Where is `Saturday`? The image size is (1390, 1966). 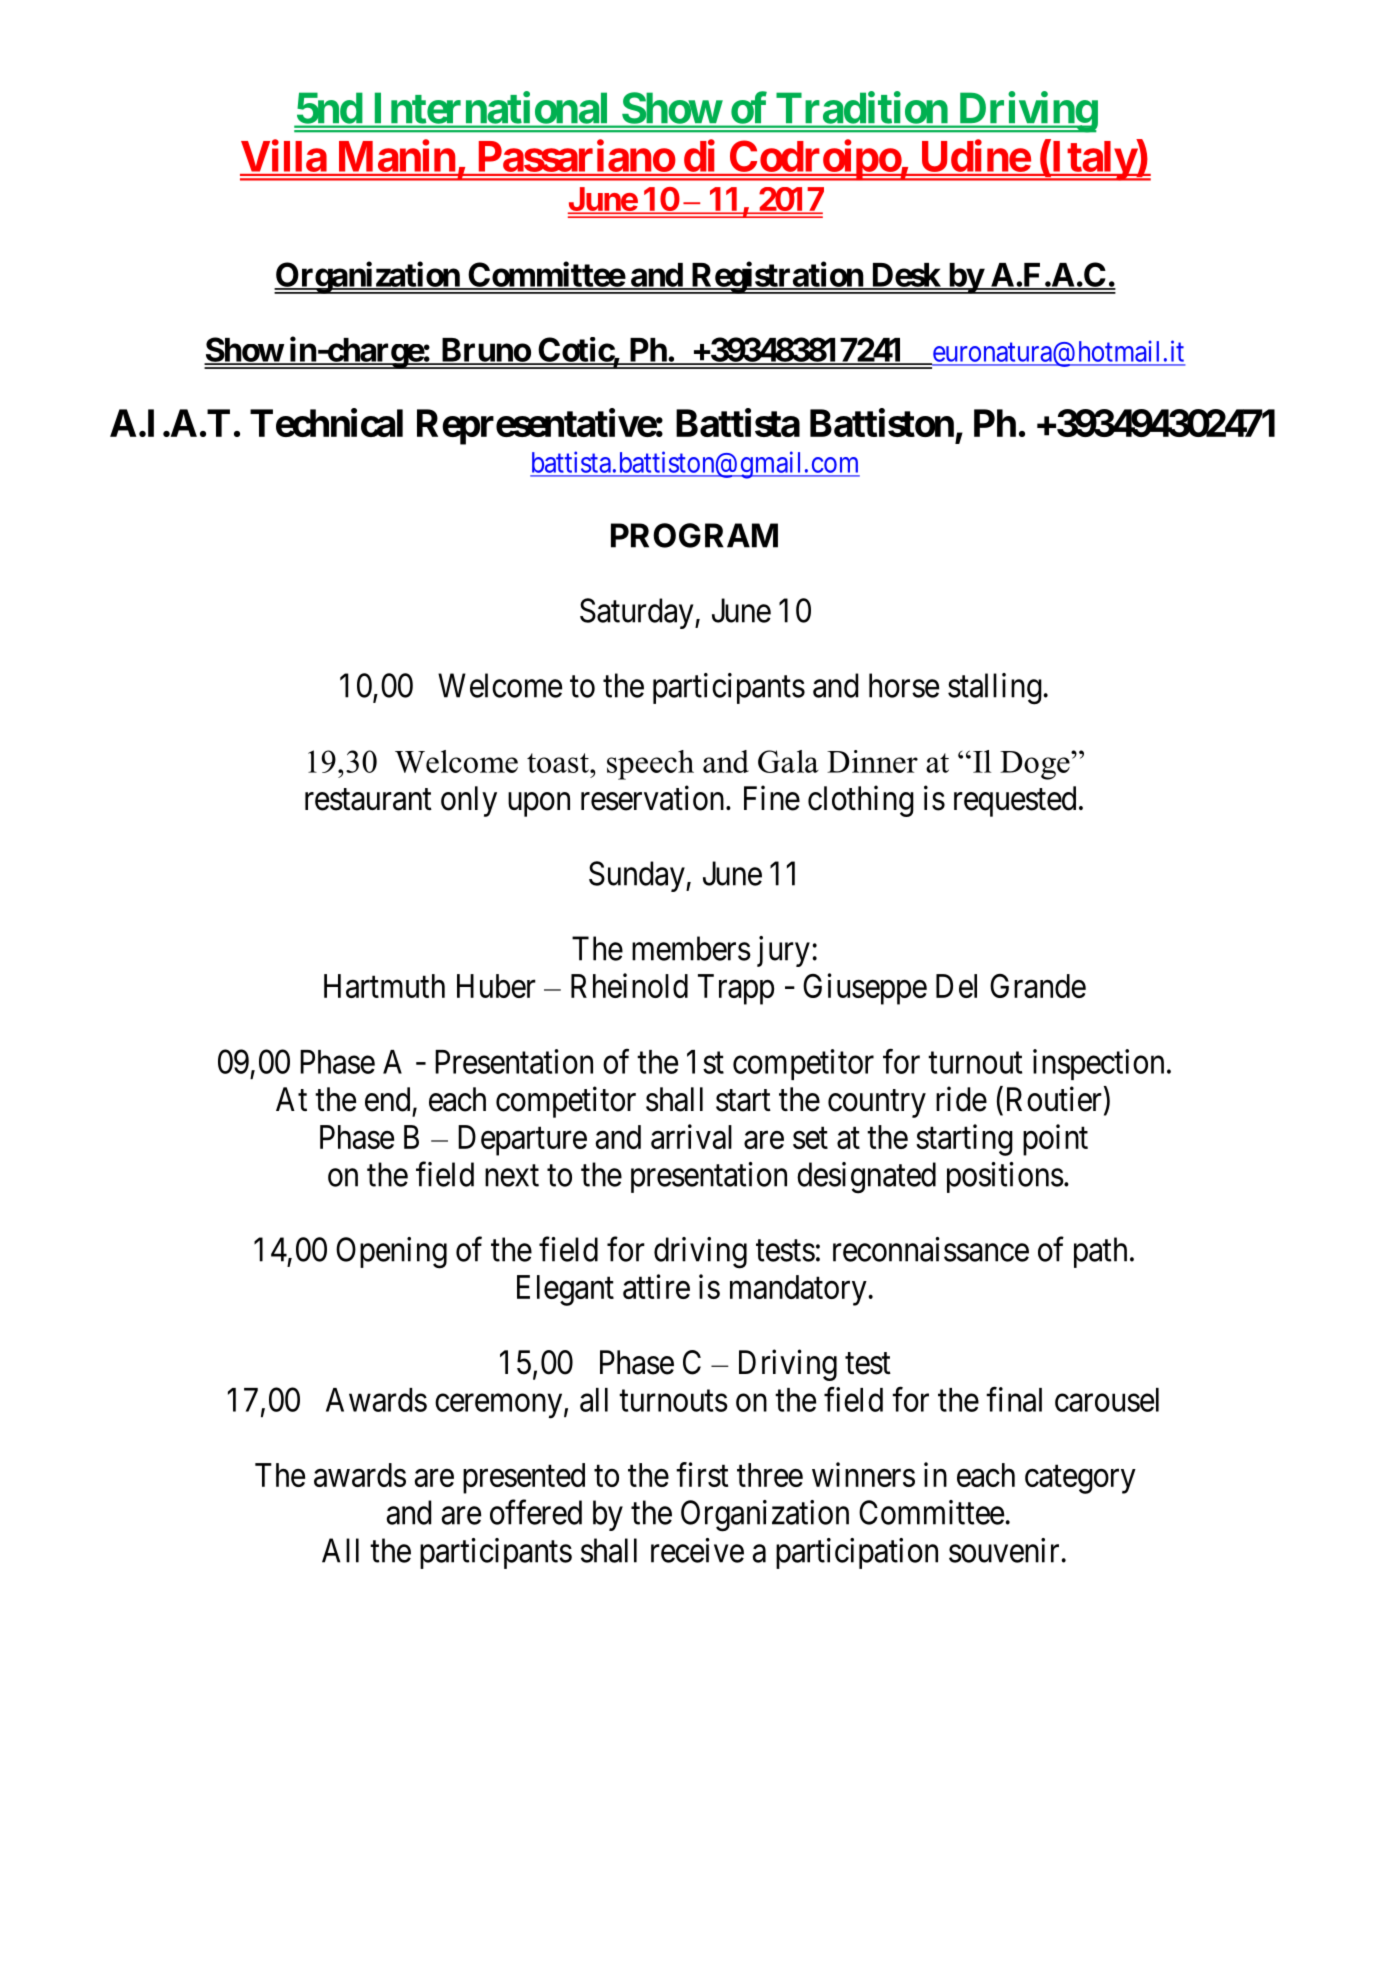 Saturday is located at coordinates (638, 613).
